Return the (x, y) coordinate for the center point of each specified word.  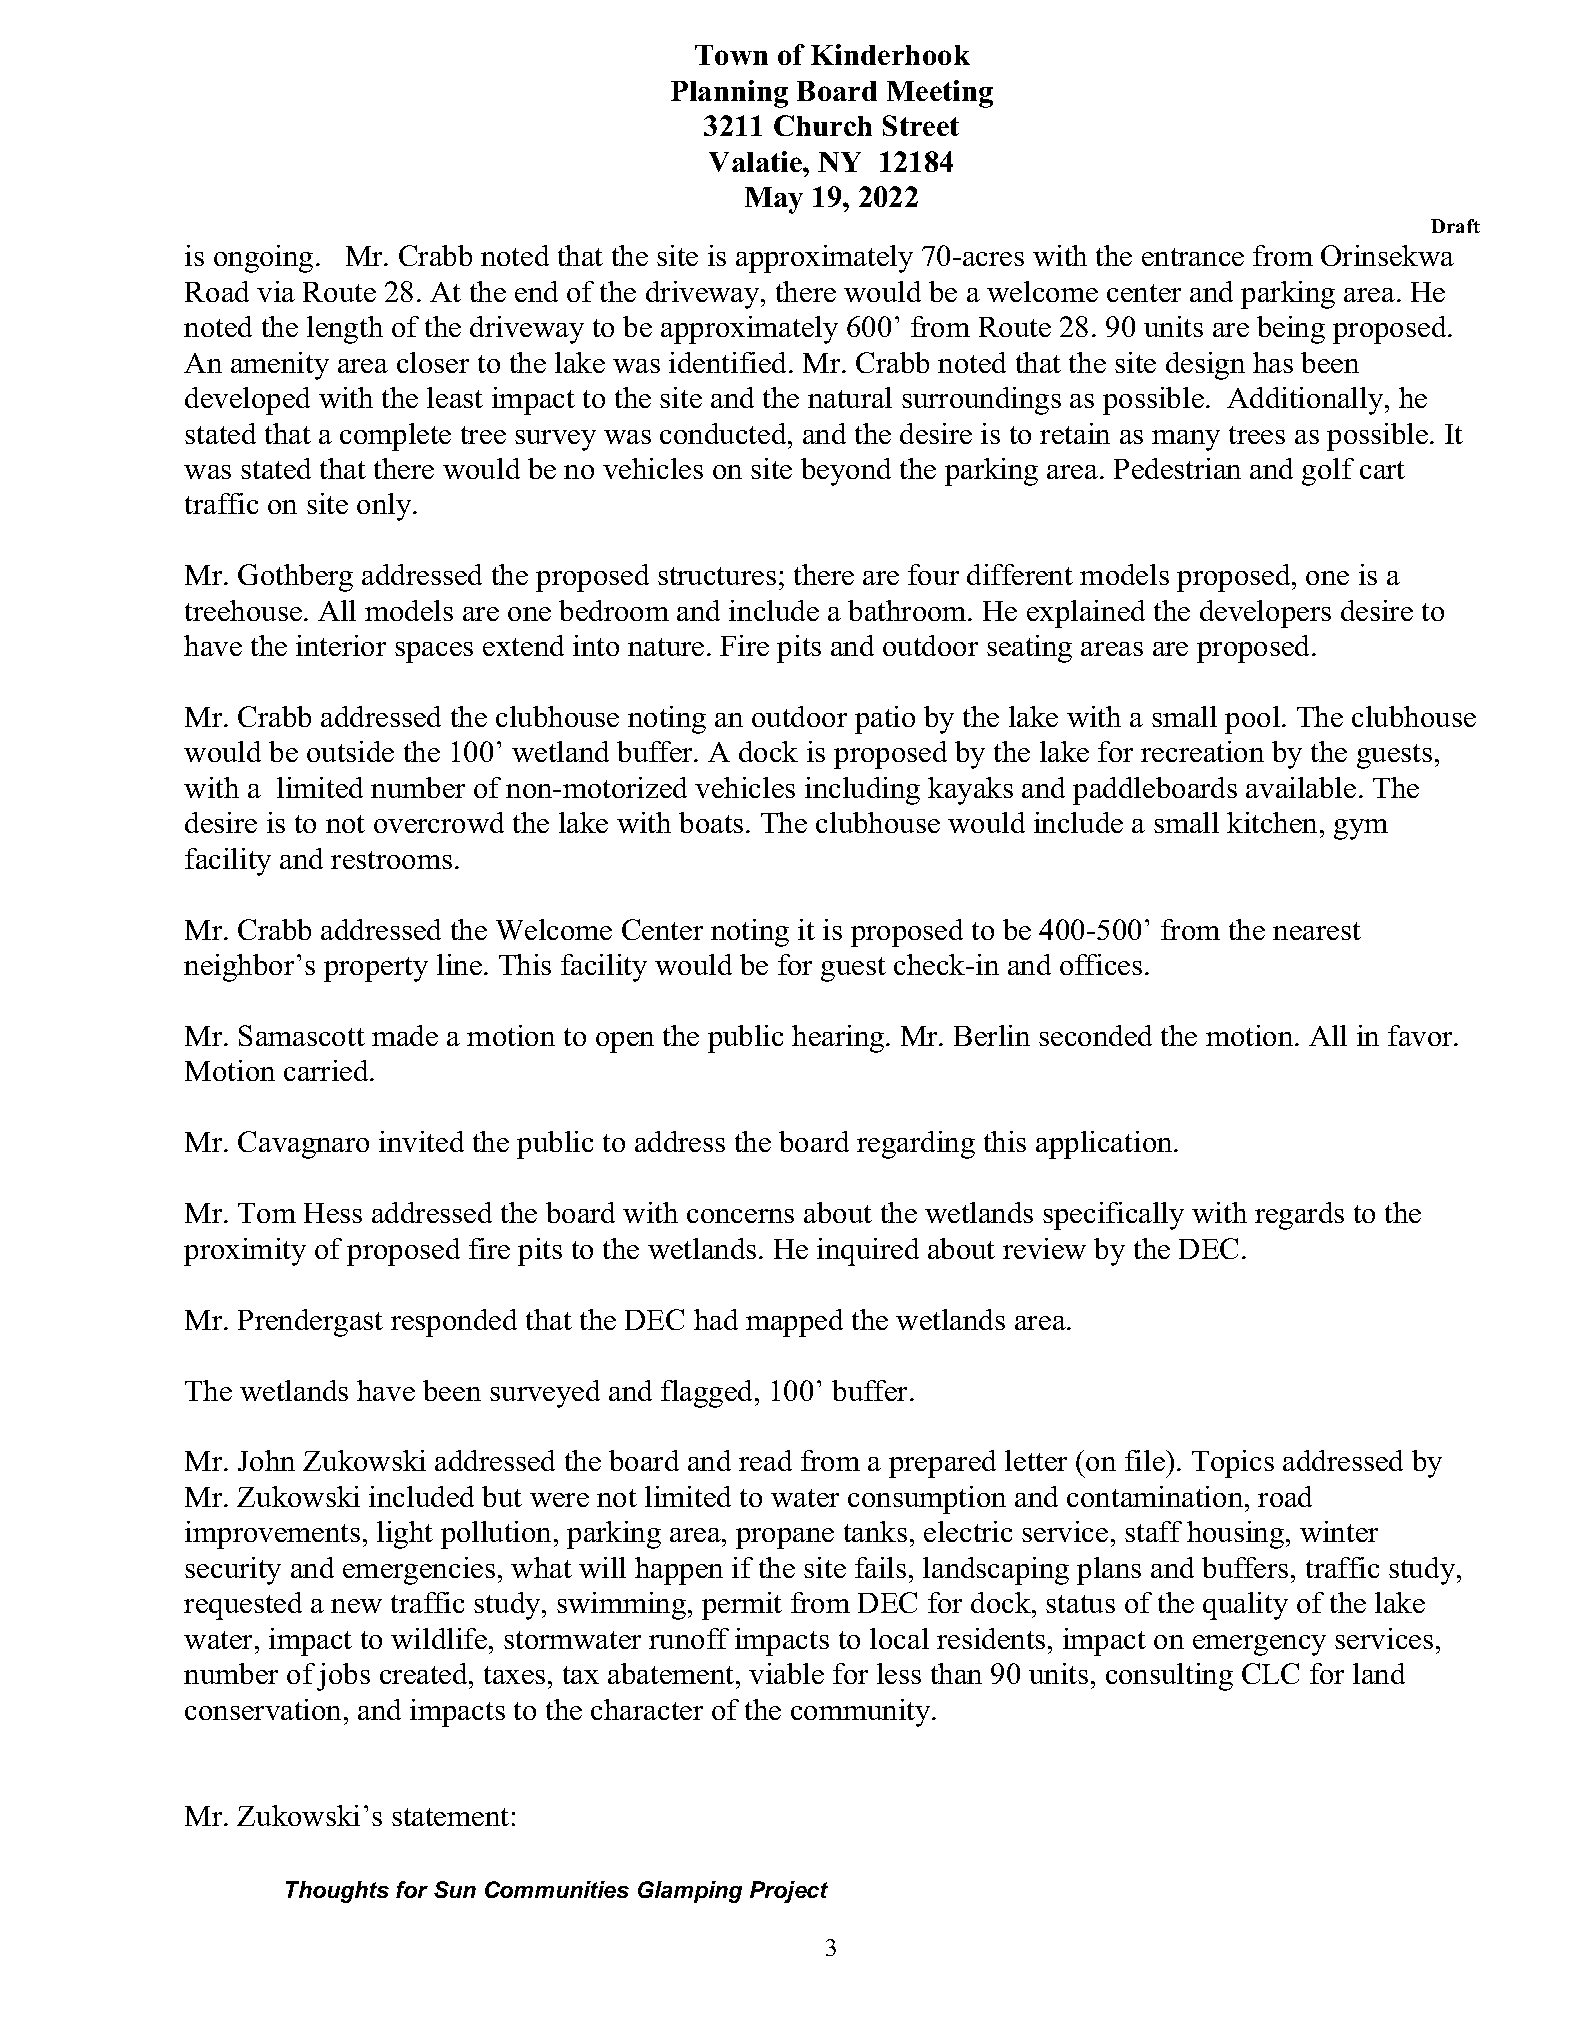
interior (341, 645)
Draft (1455, 226)
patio (885, 720)
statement (450, 1817)
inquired (868, 1252)
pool (1252, 720)
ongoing (263, 259)
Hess (333, 1213)
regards (1299, 1216)
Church (823, 125)
